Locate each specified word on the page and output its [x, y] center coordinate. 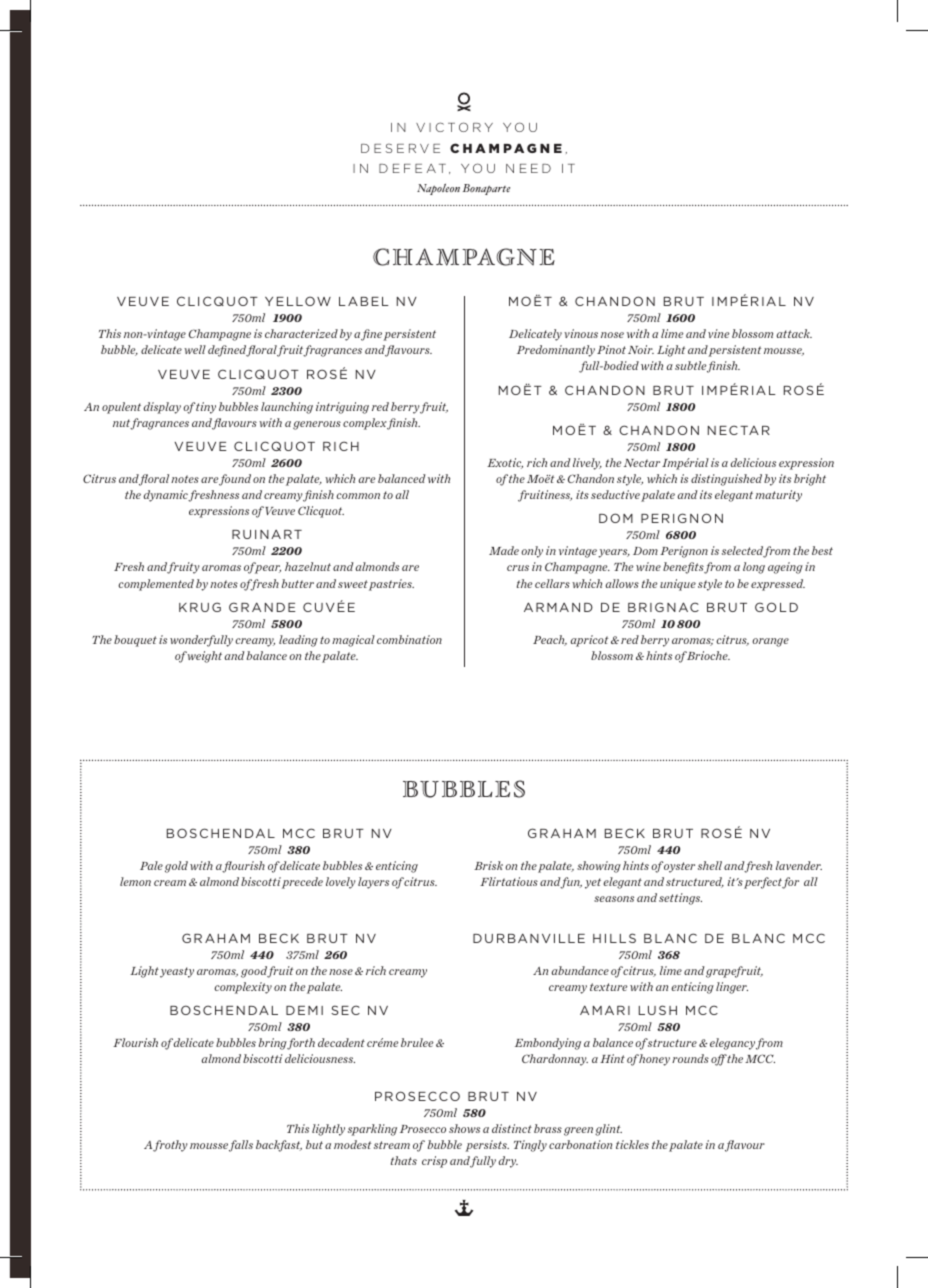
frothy [170, 1146]
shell [710, 865]
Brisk [488, 865]
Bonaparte [486, 189]
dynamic [166, 496]
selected [743, 551]
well [195, 349]
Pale [151, 865]
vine [718, 333]
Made [504, 550]
